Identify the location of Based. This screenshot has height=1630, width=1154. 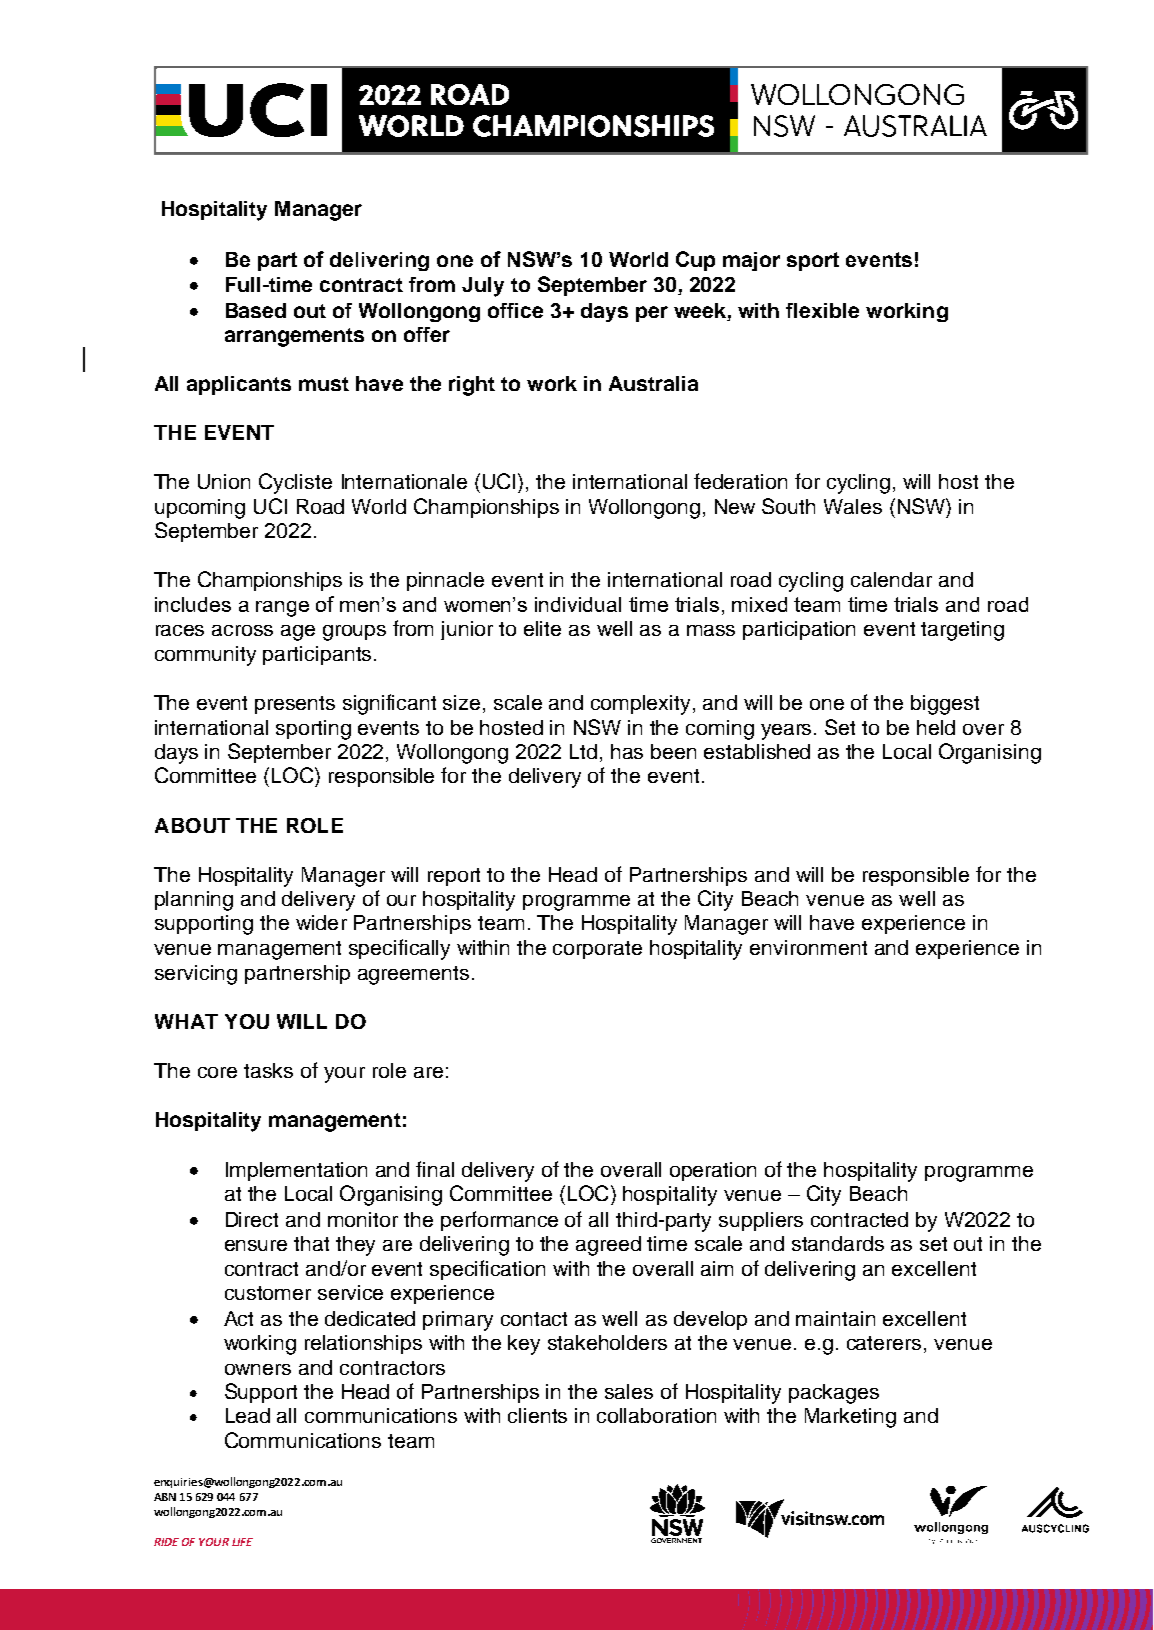
(256, 310).
